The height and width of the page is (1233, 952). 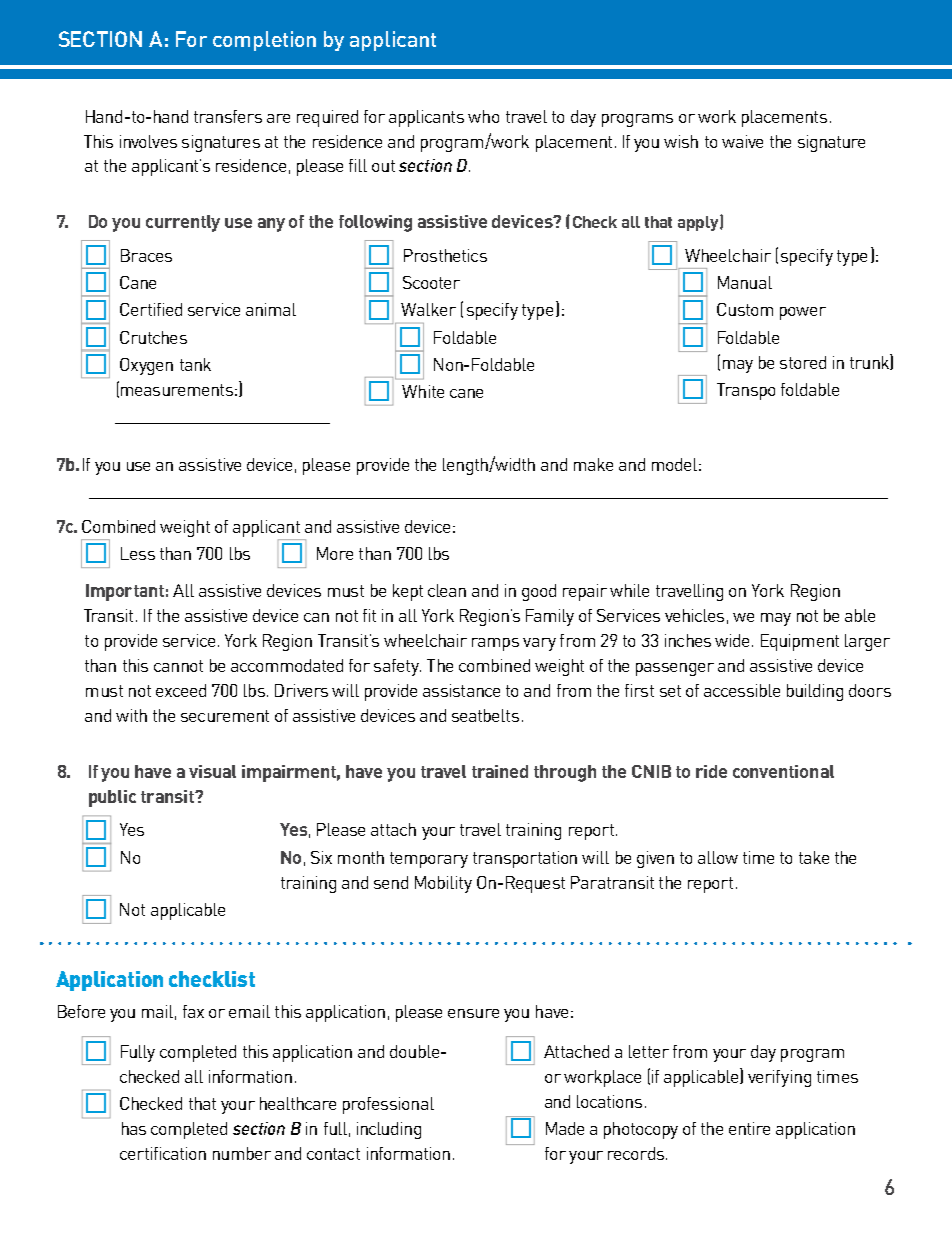 What do you see at coordinates (228, 116) in the page?
I see `transfers` at bounding box center [228, 116].
